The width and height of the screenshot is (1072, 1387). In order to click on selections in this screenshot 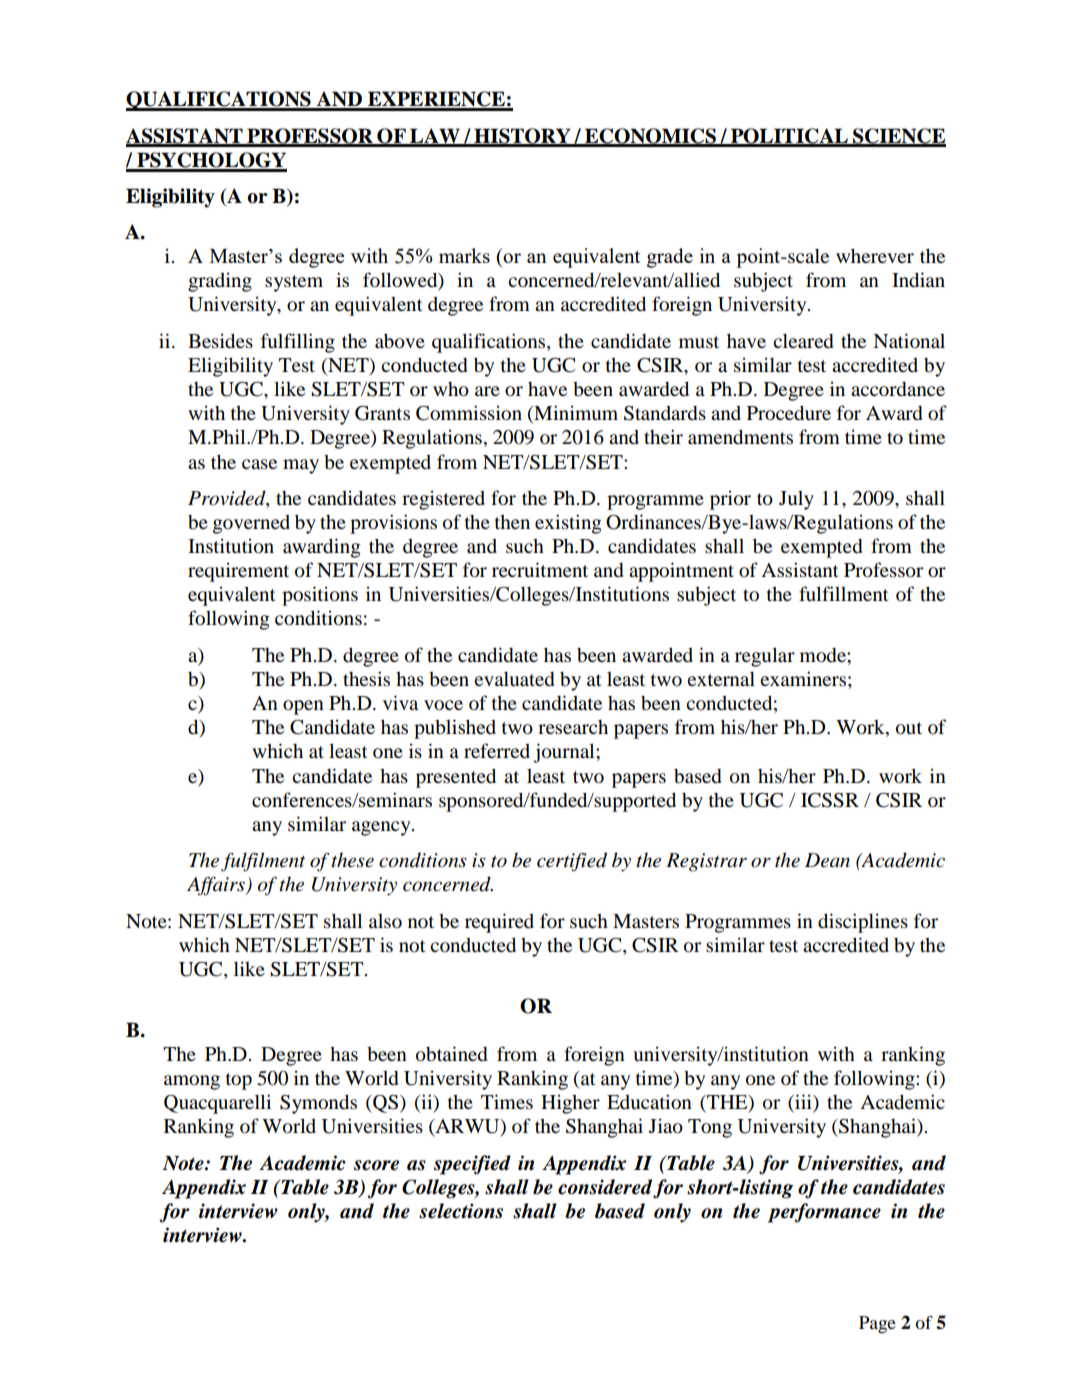, I will do `click(461, 1211)`.
